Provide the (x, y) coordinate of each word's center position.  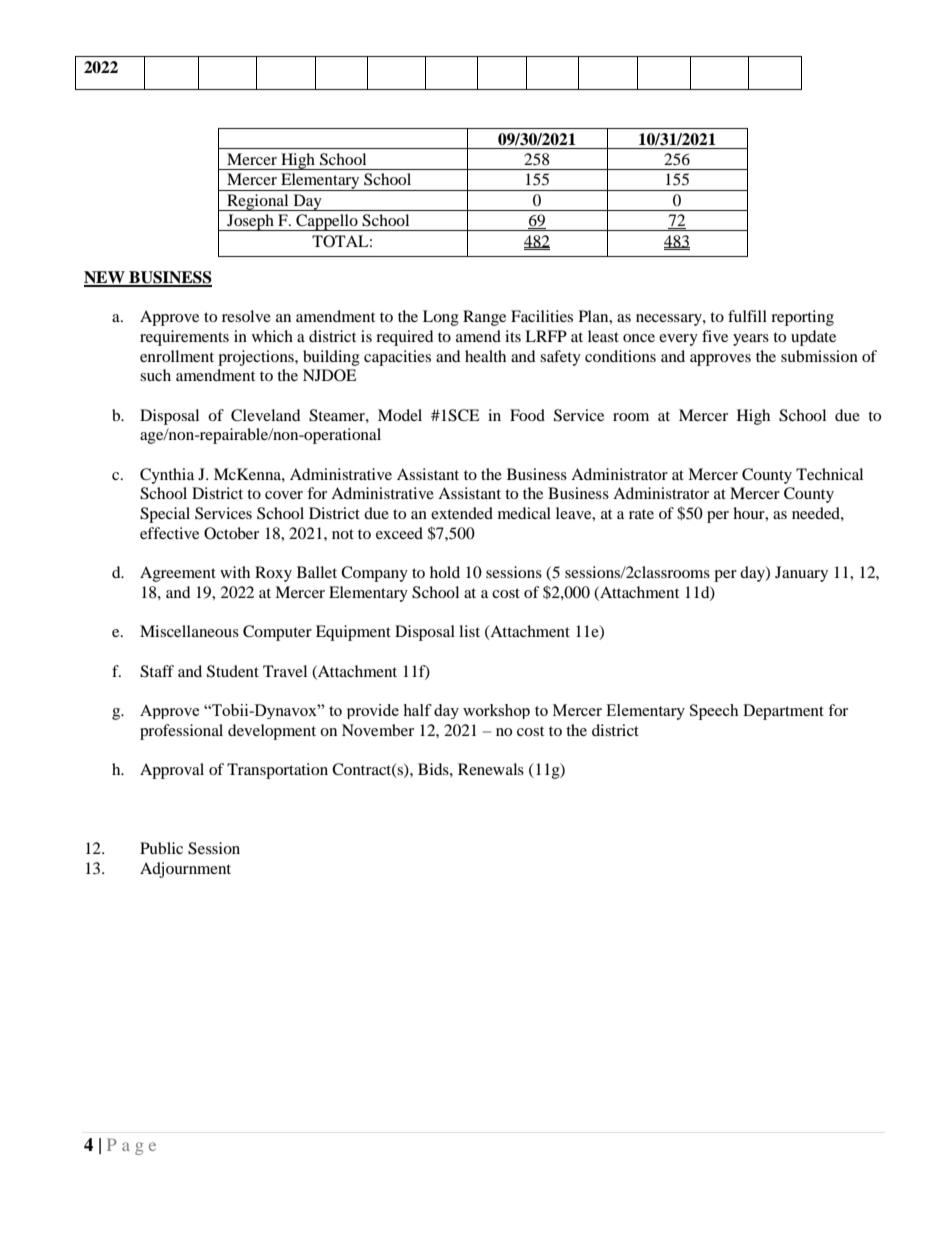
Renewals (491, 769)
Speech (714, 712)
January (801, 574)
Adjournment (185, 870)
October (231, 533)
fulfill (747, 316)
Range (484, 318)
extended (462, 513)
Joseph (250, 222)
